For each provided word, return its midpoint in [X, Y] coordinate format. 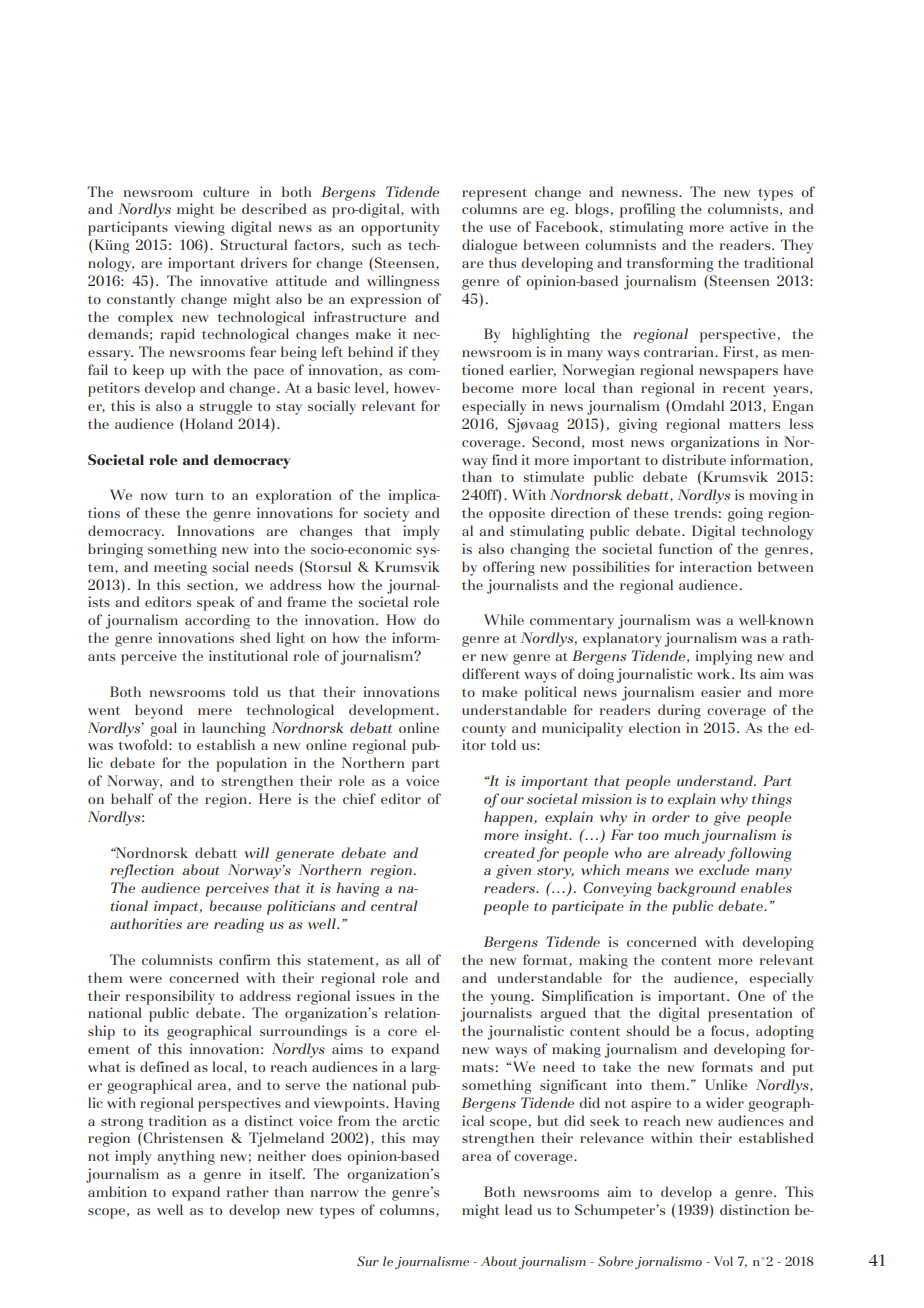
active [749, 226]
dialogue [489, 246]
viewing [199, 228]
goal [163, 729]
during [679, 711]
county [484, 730]
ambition [117, 1191]
